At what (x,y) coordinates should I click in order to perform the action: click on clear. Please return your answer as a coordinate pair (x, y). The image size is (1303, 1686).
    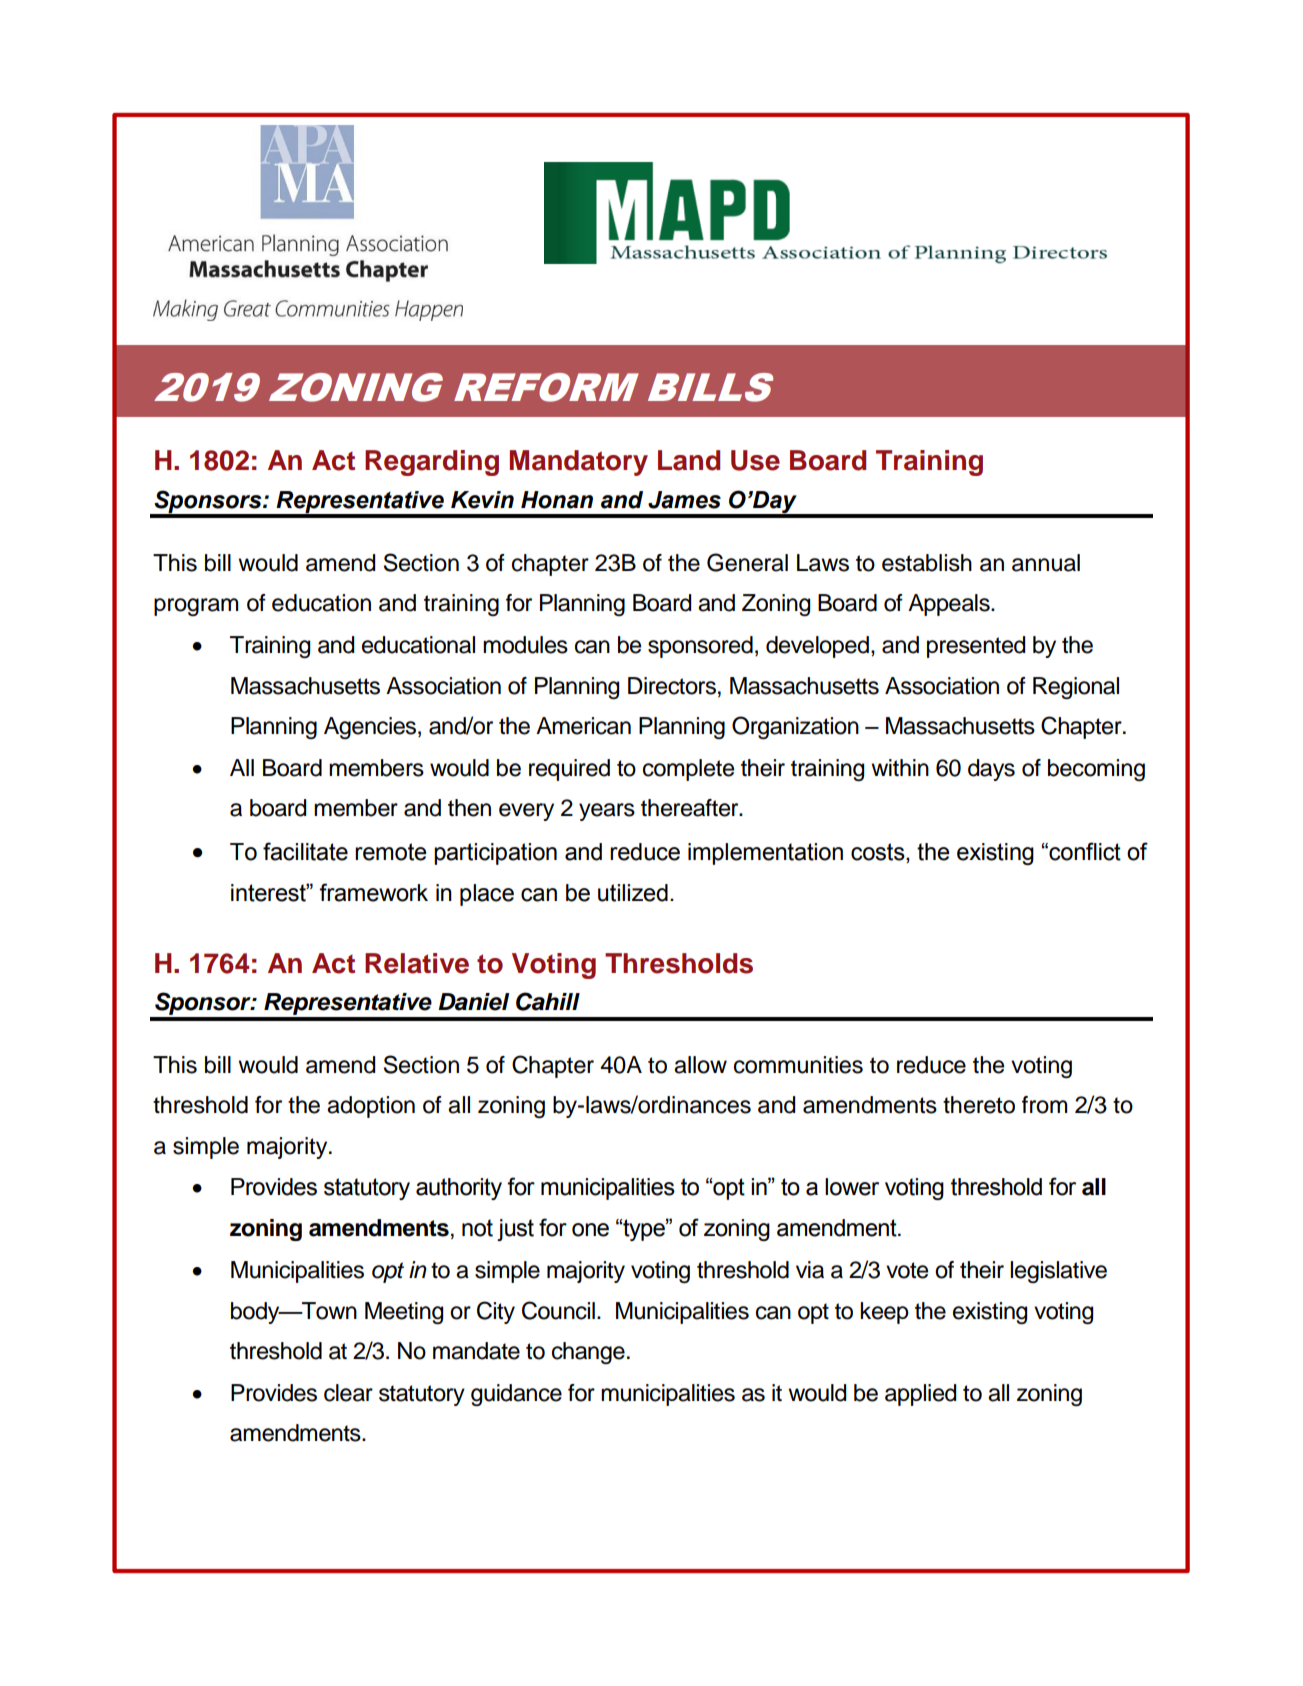
    Looking at the image, I should click on (348, 1393).
